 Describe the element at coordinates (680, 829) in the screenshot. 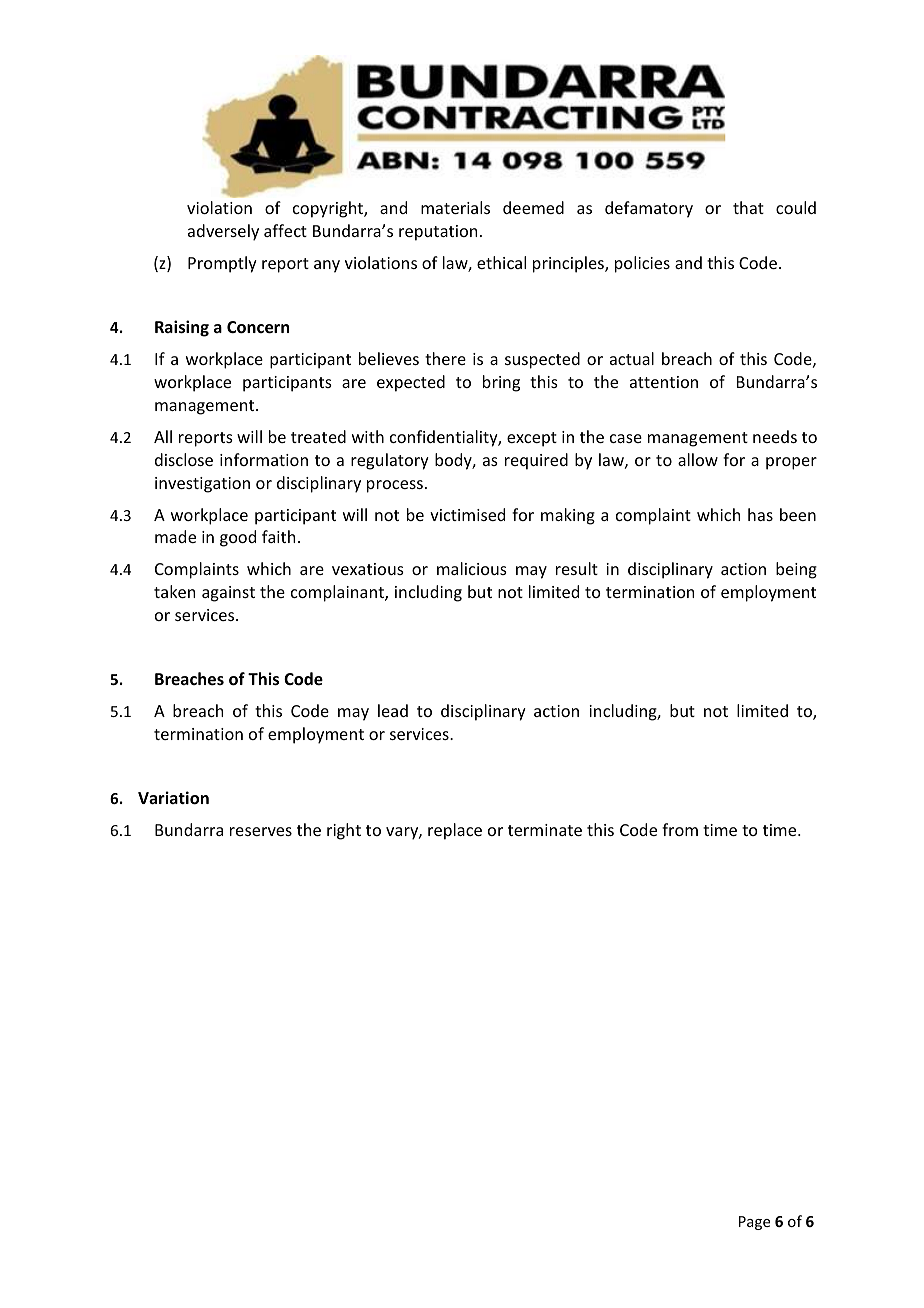

I see `from` at that location.
